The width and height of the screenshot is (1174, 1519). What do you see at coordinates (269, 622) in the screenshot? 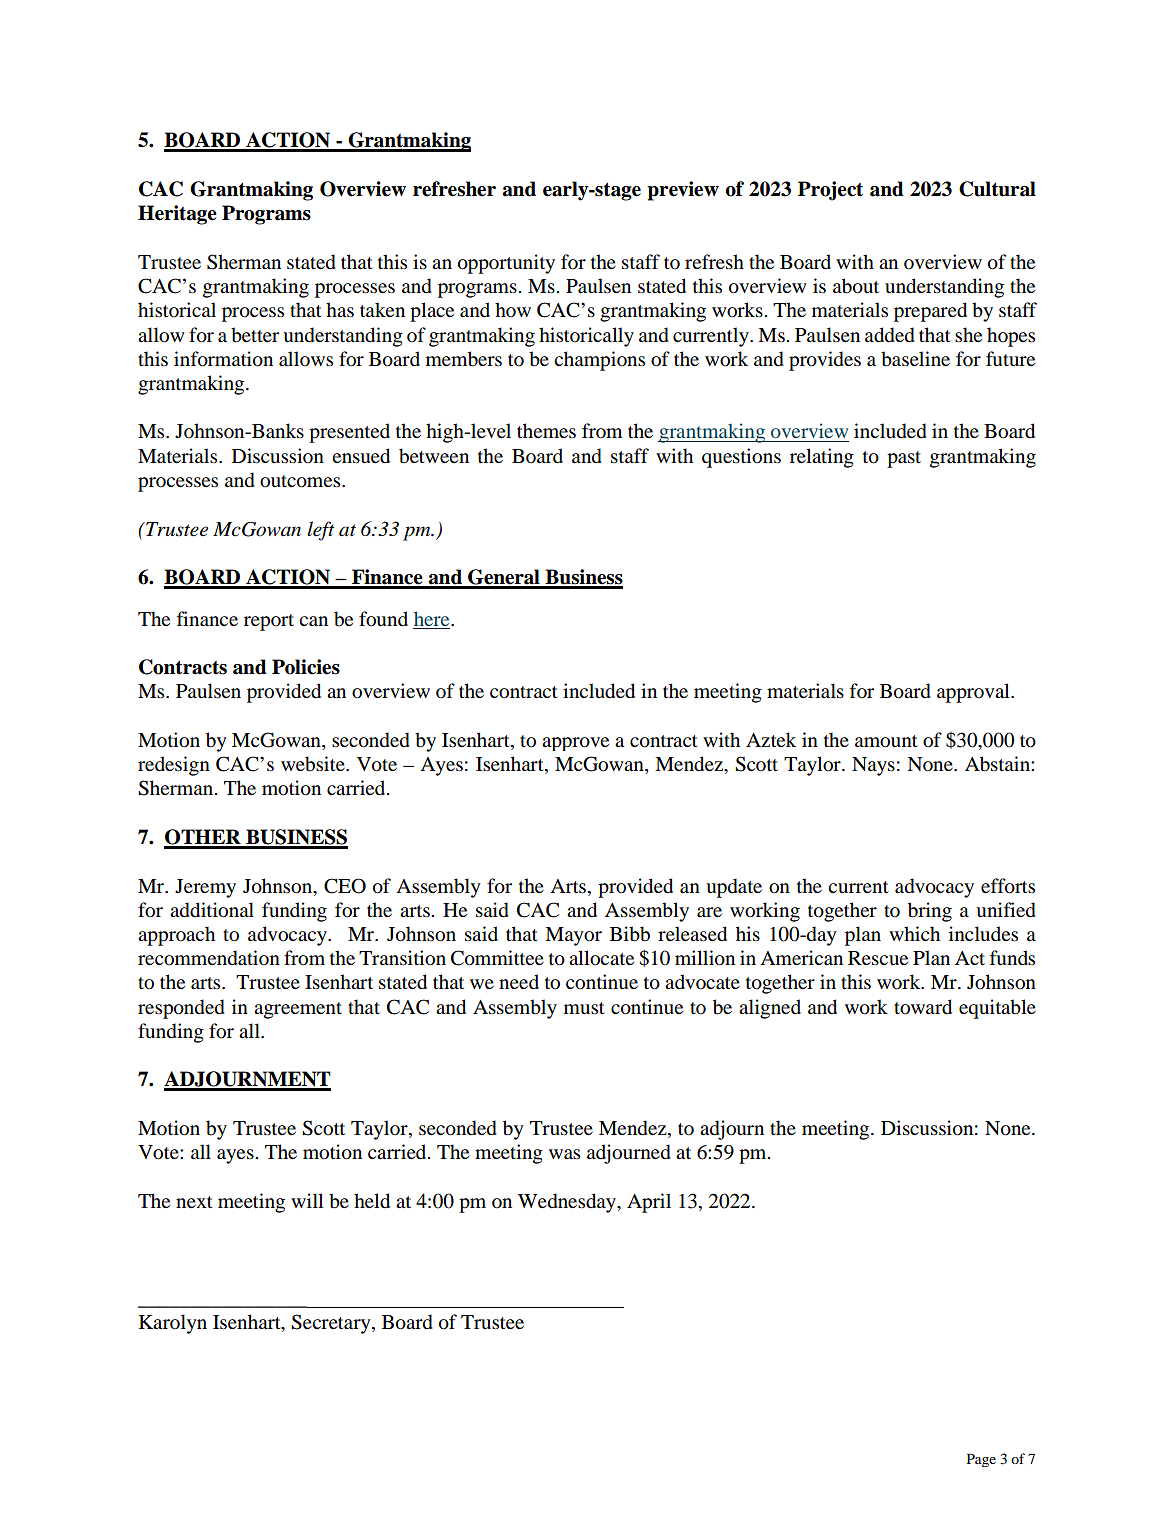
I see `report` at bounding box center [269, 622].
